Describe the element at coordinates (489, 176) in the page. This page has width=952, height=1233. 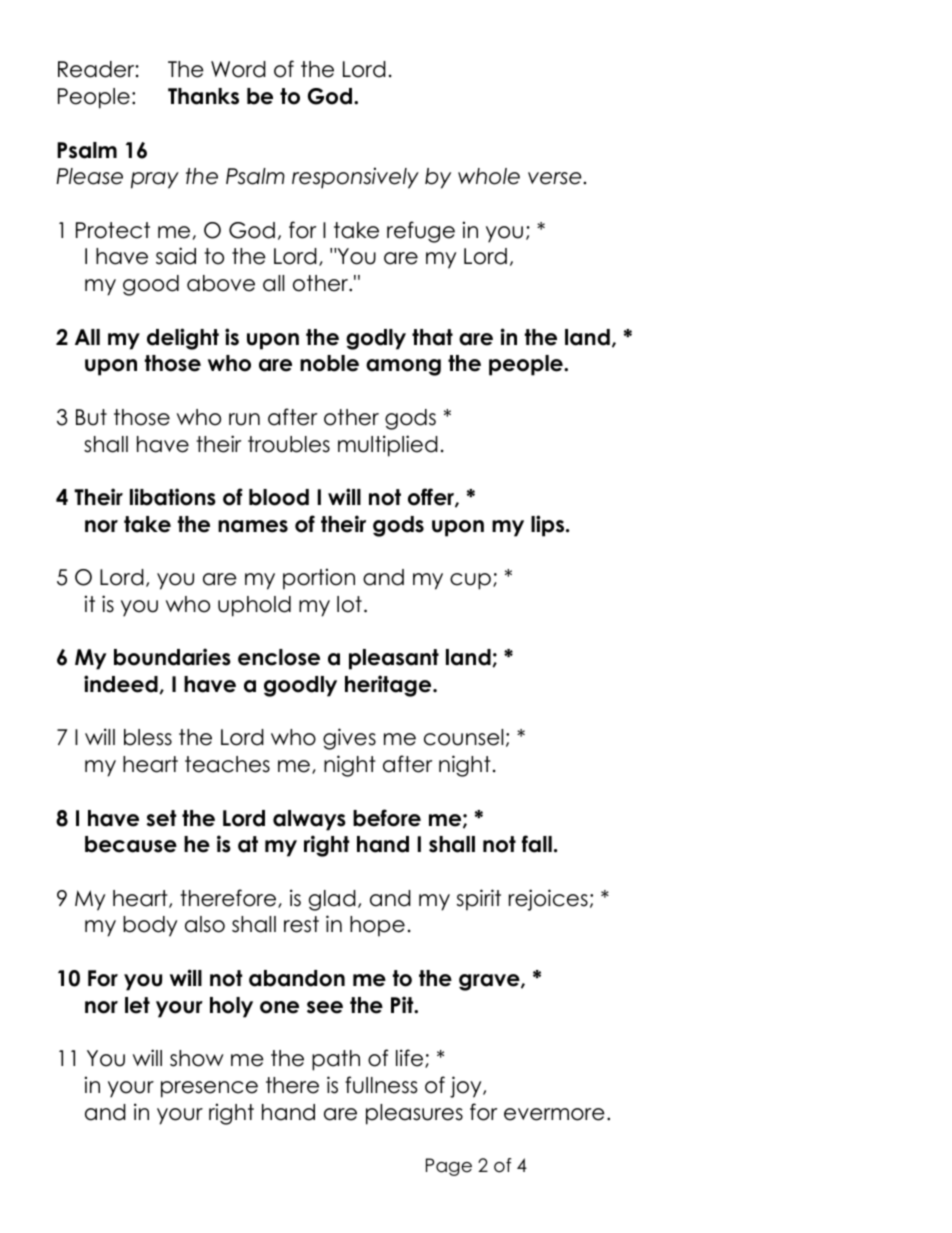
I see `whole` at that location.
